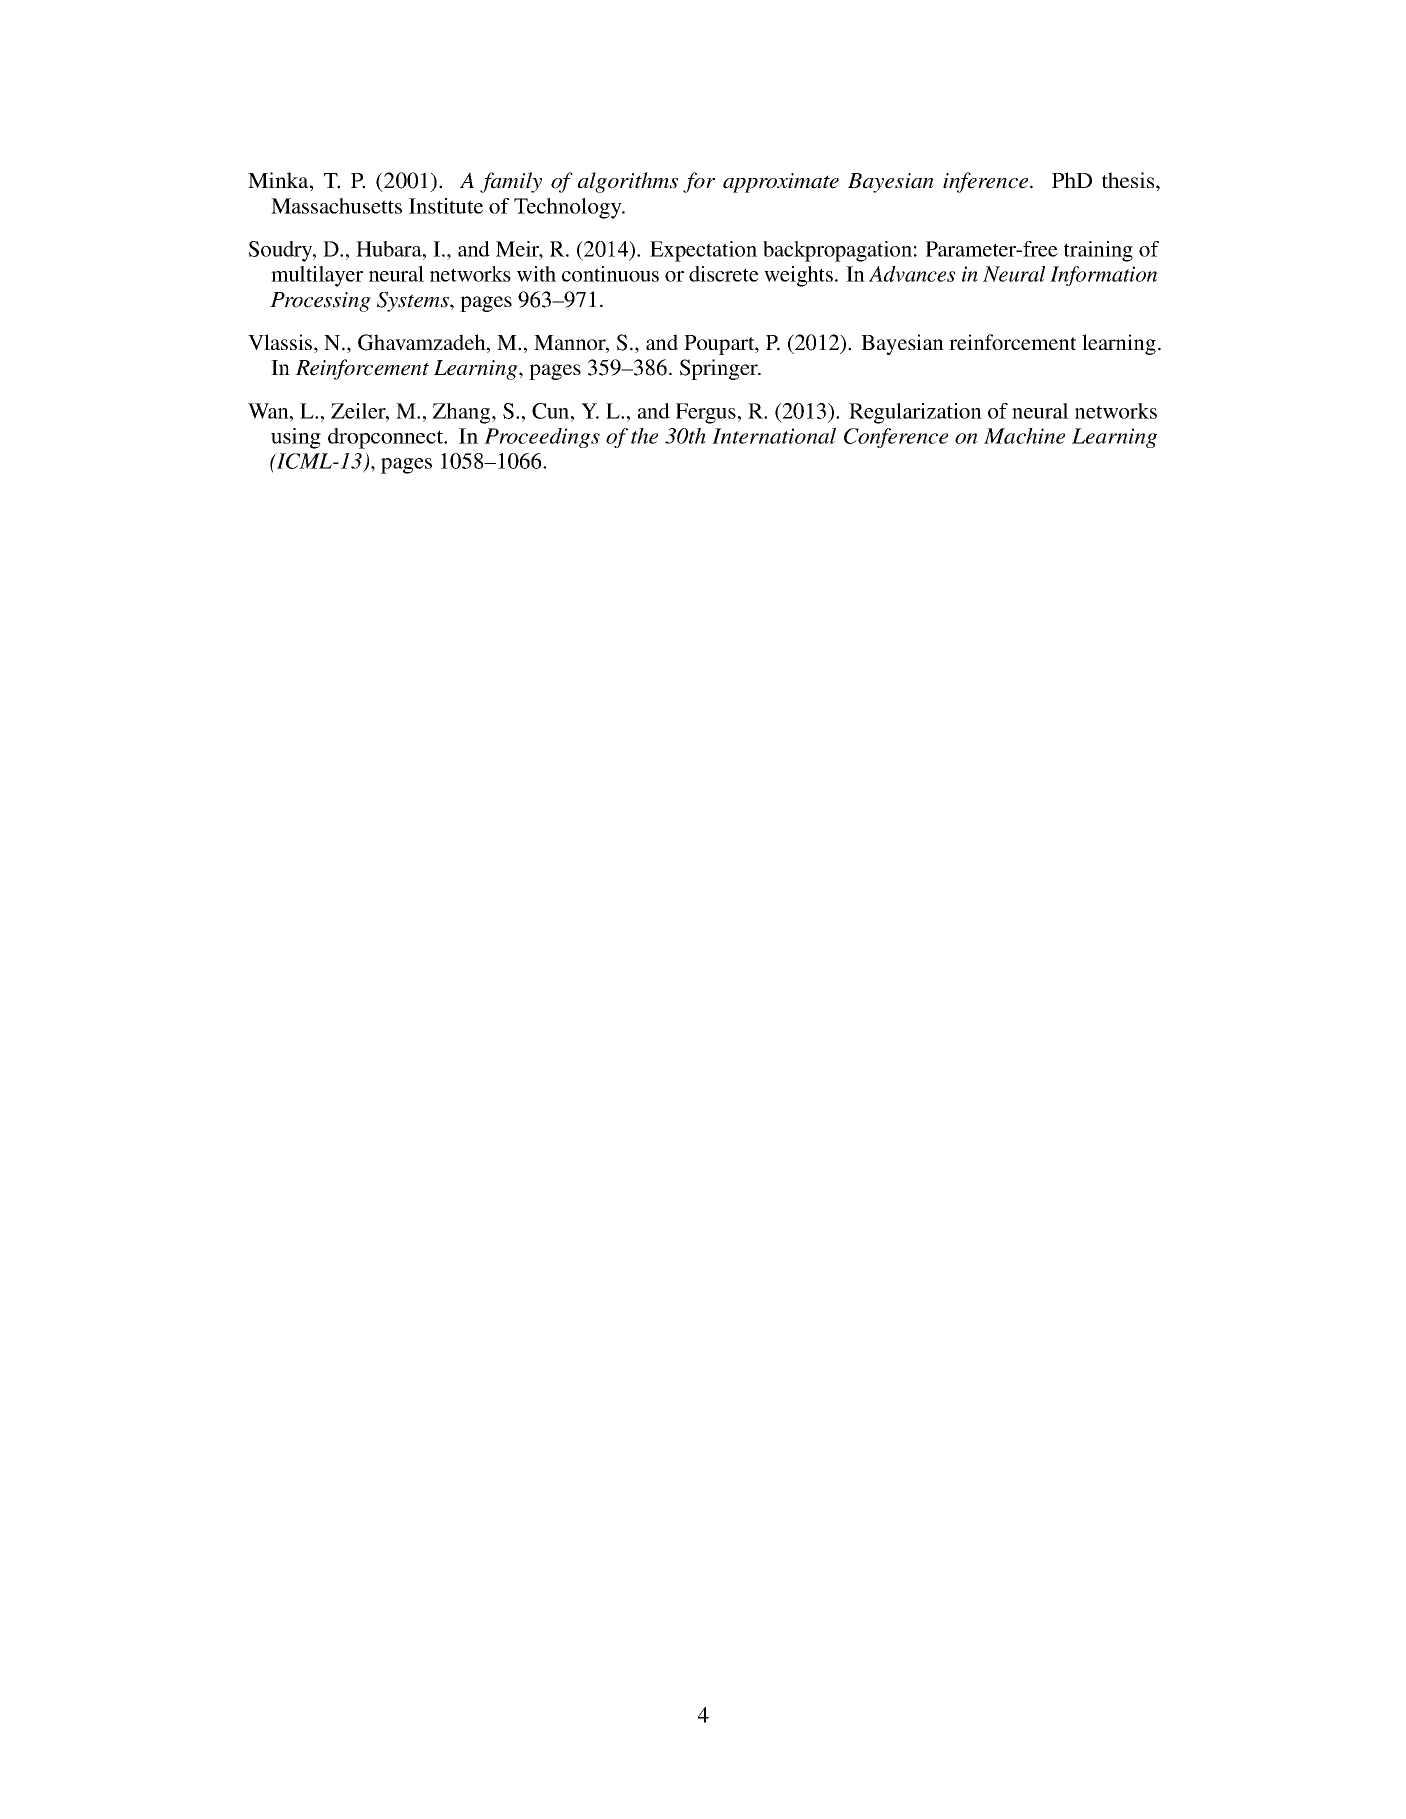  Describe the element at coordinates (1103, 276) in the page. I see `Information` at that location.
